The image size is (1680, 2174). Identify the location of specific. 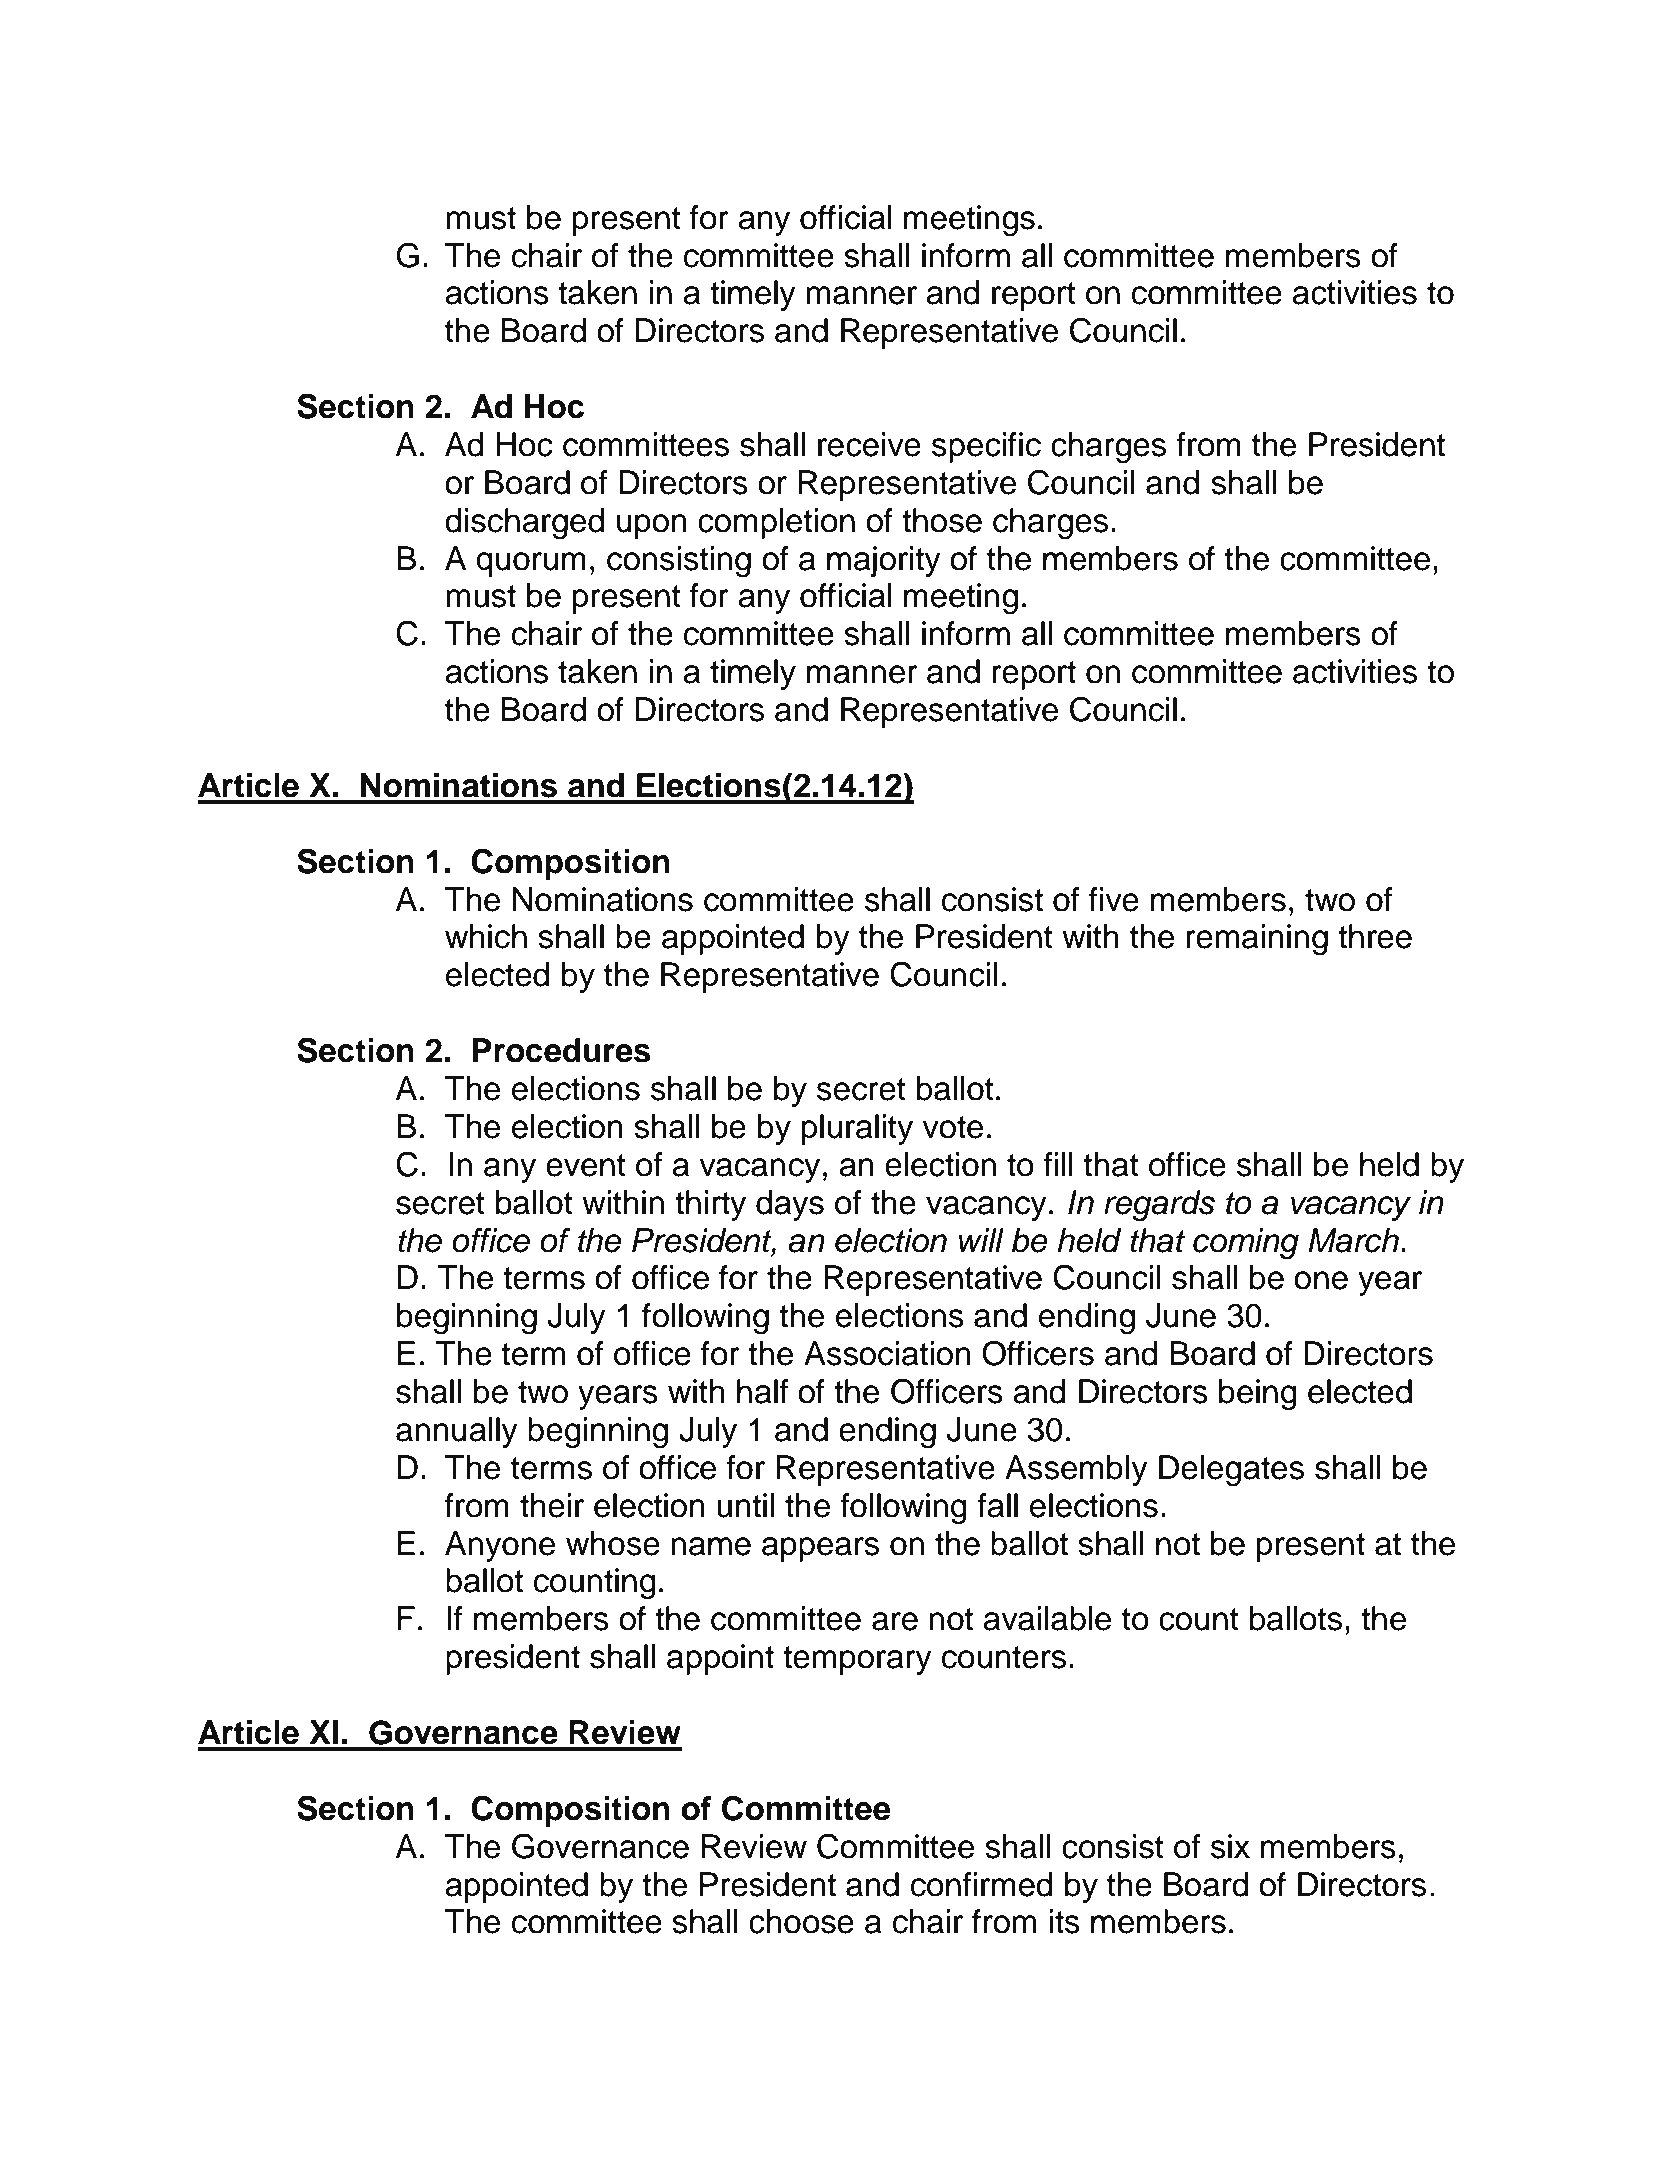
(986, 447).
